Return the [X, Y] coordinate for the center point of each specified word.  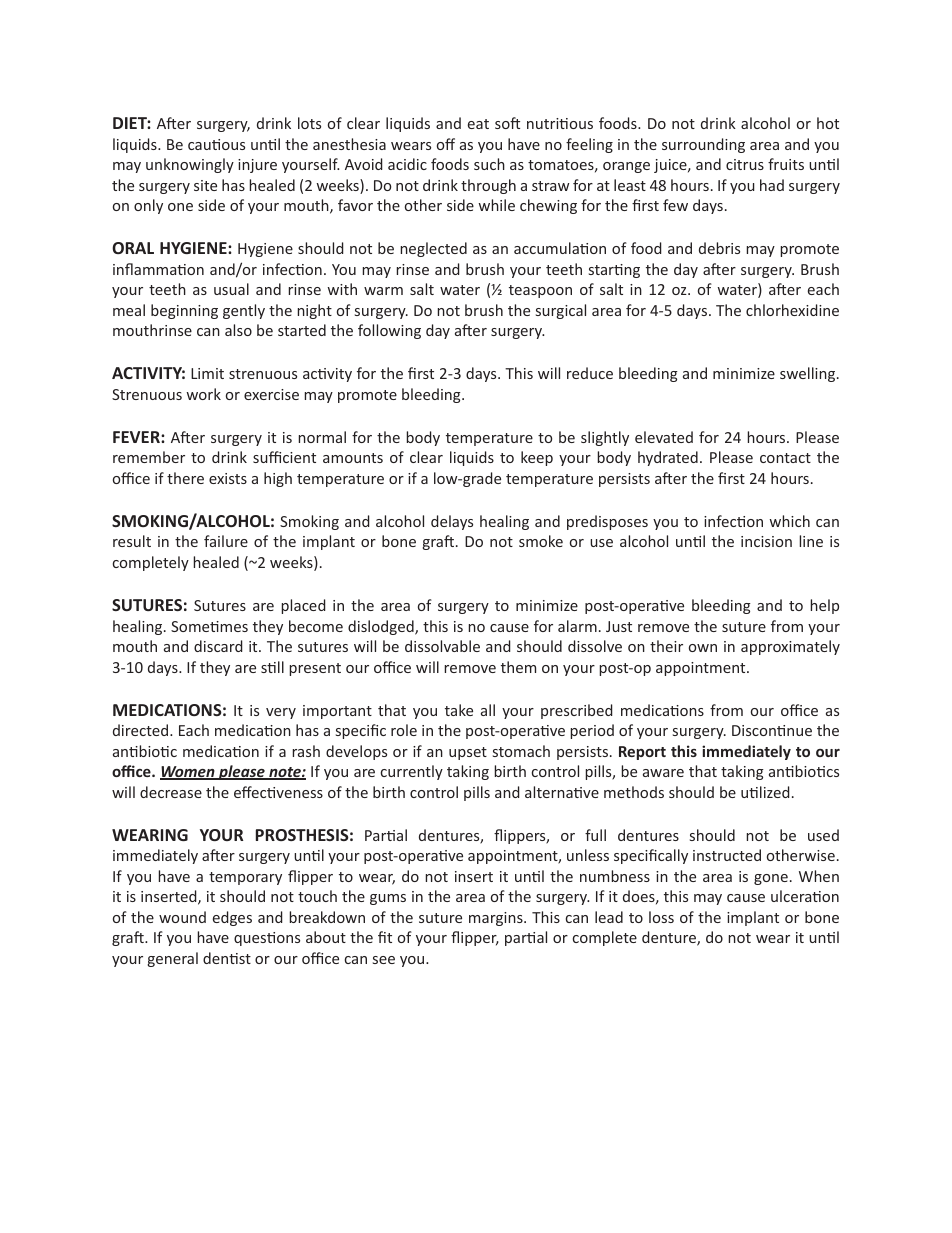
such [489, 164]
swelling [809, 374]
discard [218, 646]
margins [497, 919]
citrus [745, 164]
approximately [790, 647]
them [518, 667]
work [203, 394]
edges [232, 918]
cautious [216, 144]
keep [537, 458]
